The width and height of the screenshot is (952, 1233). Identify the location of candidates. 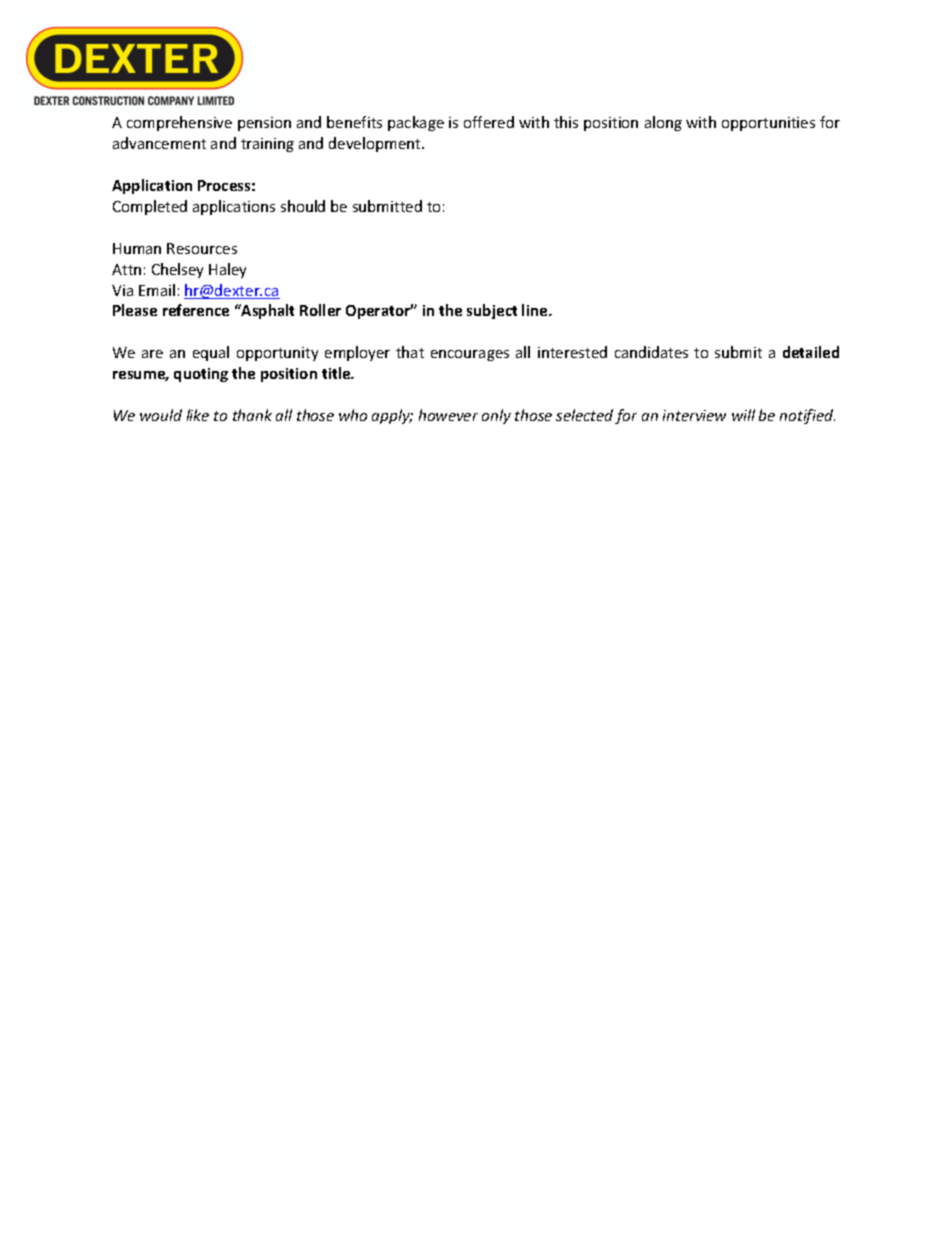
(651, 352).
